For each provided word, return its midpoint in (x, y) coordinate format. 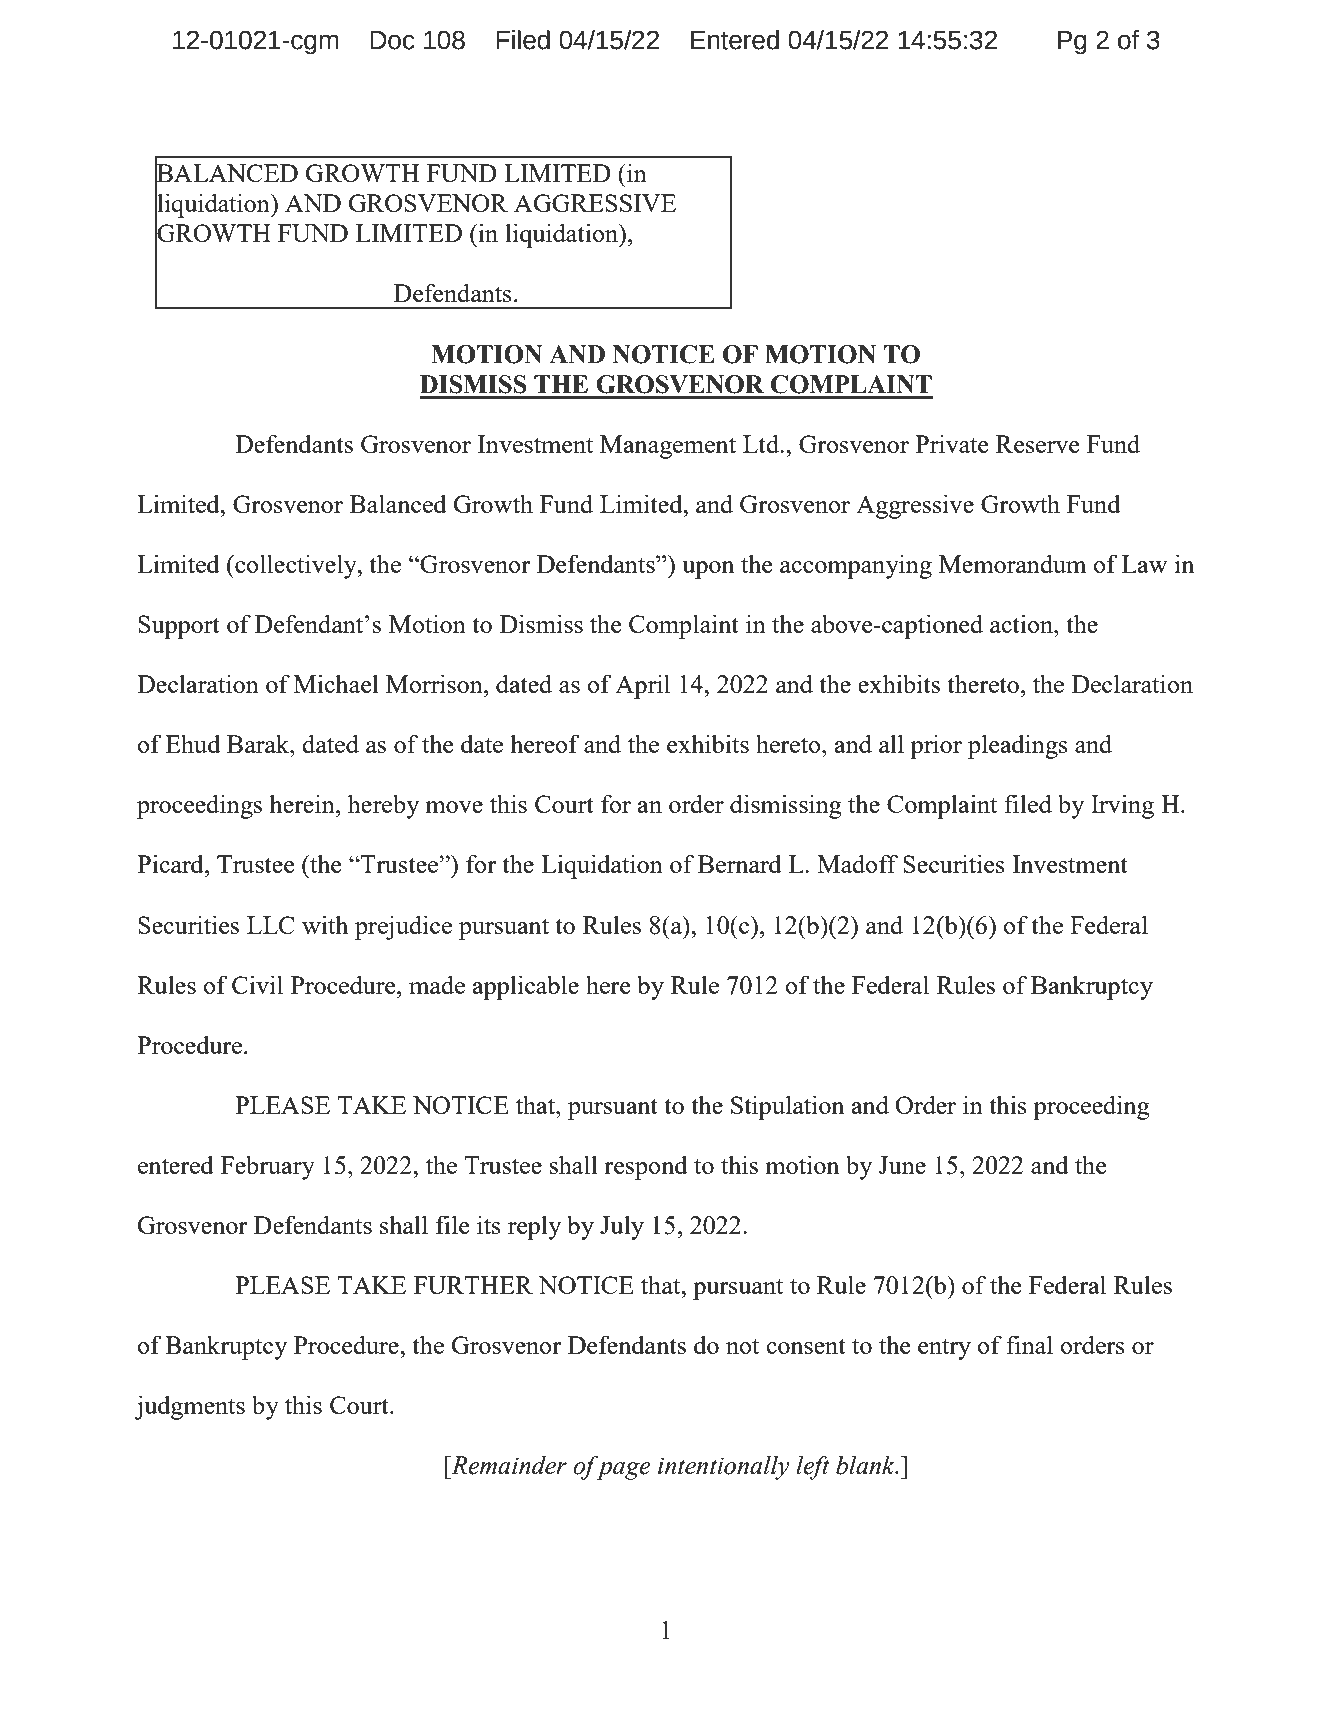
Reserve (1038, 444)
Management (668, 447)
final (1029, 1344)
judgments (190, 1407)
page (624, 1471)
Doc (392, 40)
